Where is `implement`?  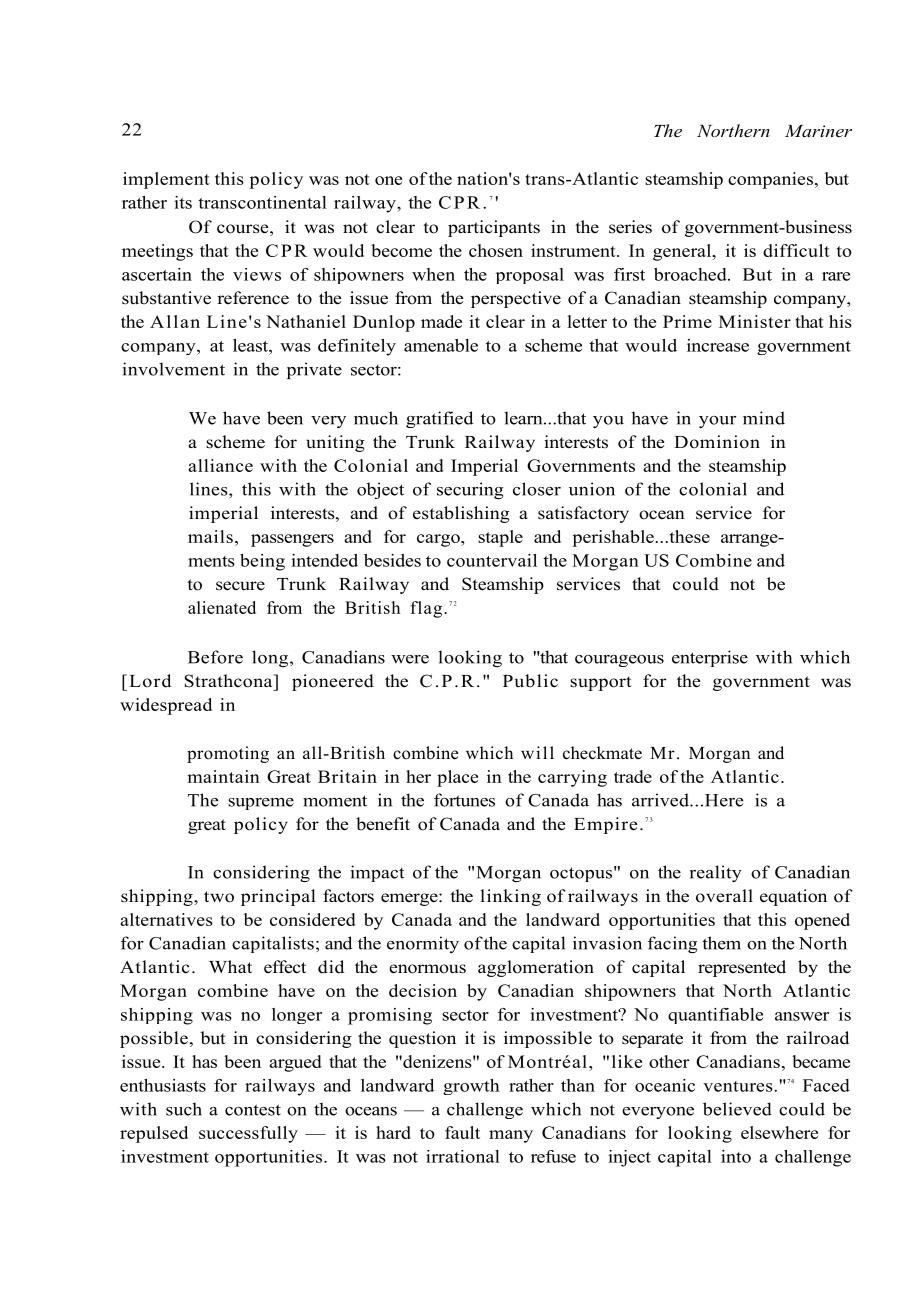 implement is located at coordinates (166, 180).
